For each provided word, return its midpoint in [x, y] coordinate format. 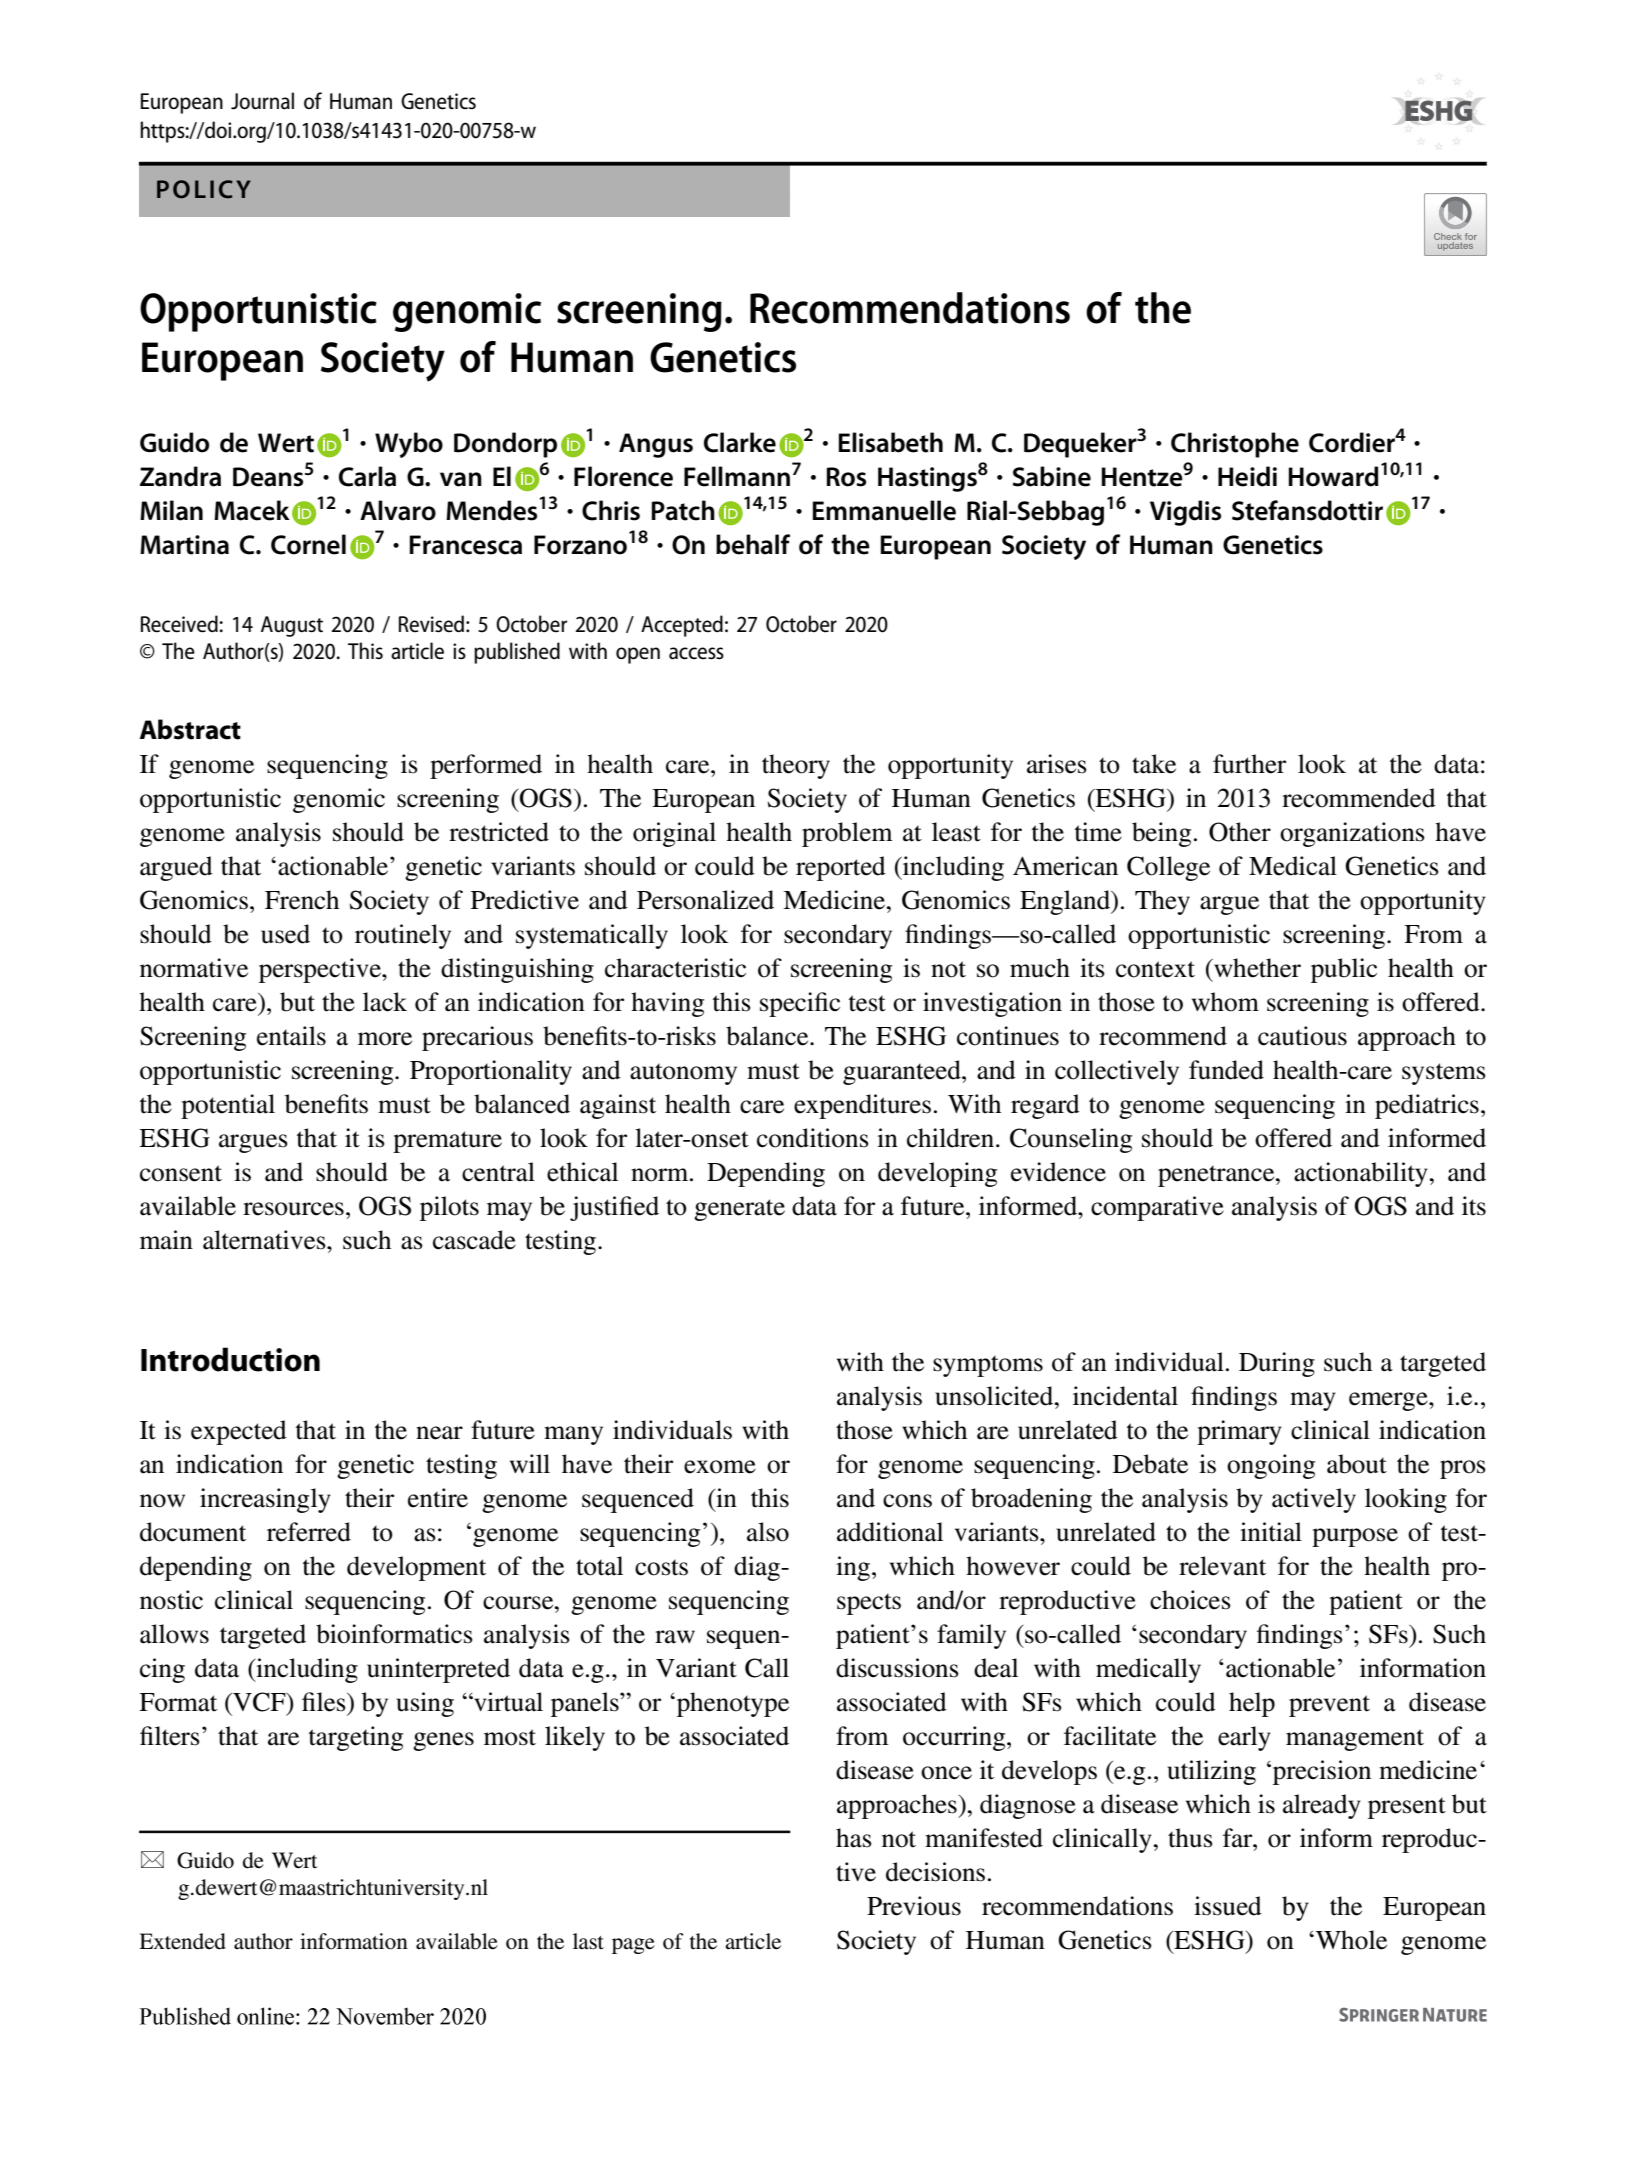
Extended [182, 1941]
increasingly [265, 1500]
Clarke [740, 442]
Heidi [1247, 476]
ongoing [1271, 1466]
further [1249, 764]
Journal [262, 101]
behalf [753, 544]
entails [291, 1036]
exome [720, 1467]
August [292, 626]
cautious [1302, 1036]
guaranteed [903, 1072]
